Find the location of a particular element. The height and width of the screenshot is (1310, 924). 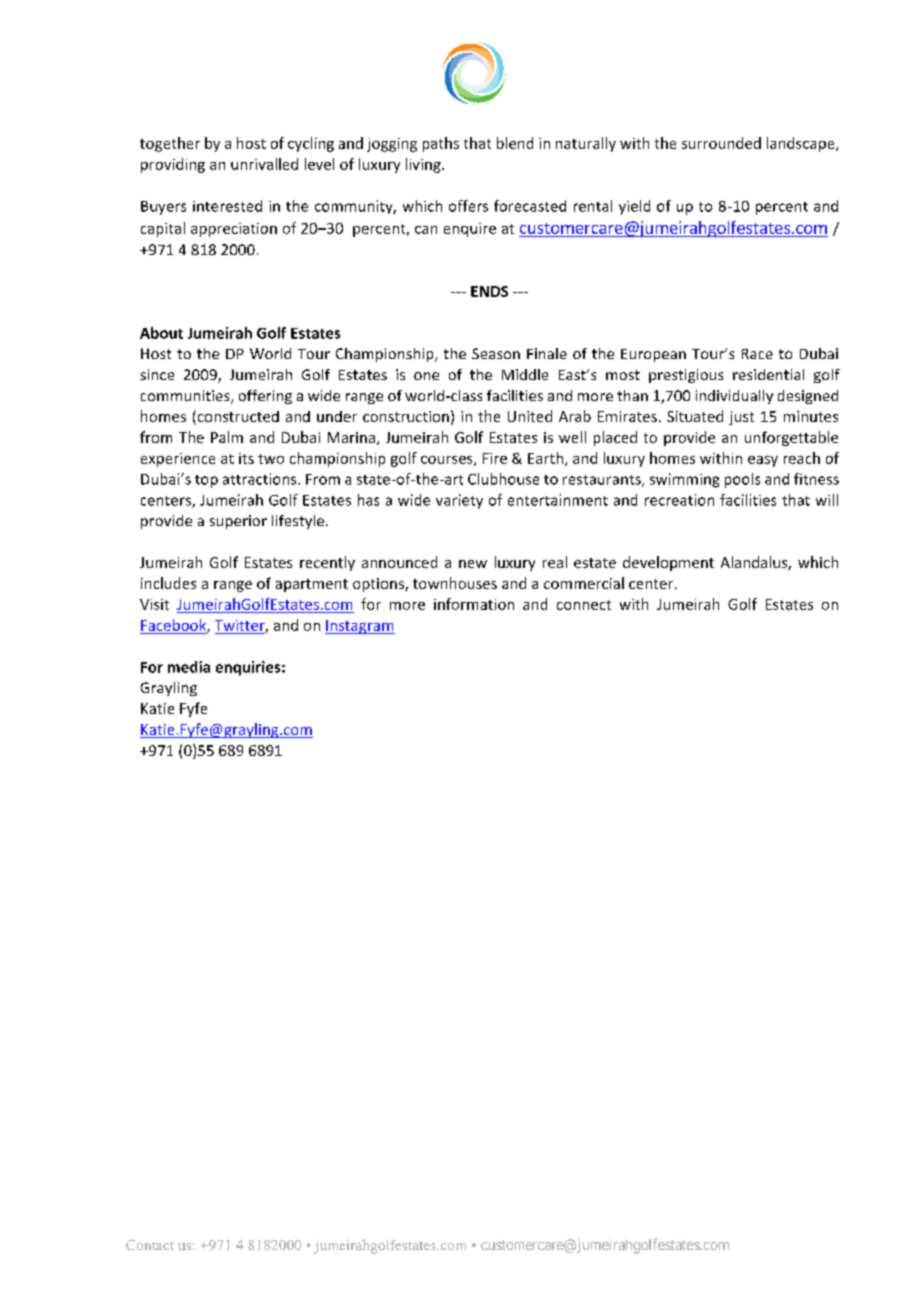

unrivalled is located at coordinates (264, 164).
